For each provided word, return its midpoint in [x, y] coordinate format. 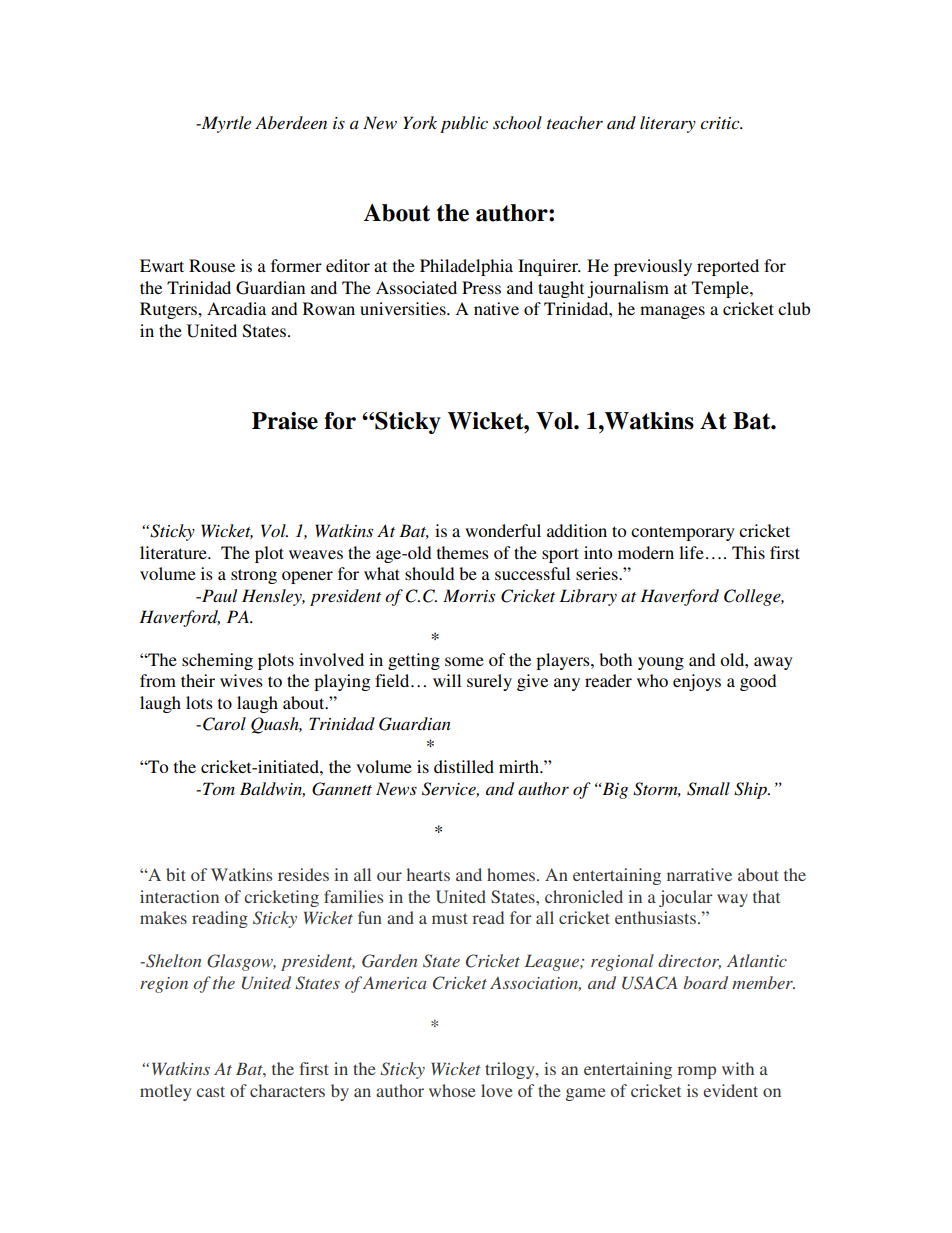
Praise [285, 421]
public [464, 124]
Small [708, 789]
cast [210, 1091]
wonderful [503, 530]
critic [721, 123]
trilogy [511, 1070]
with [738, 1068]
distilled [464, 766]
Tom [219, 788]
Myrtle [225, 124]
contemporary [683, 533]
